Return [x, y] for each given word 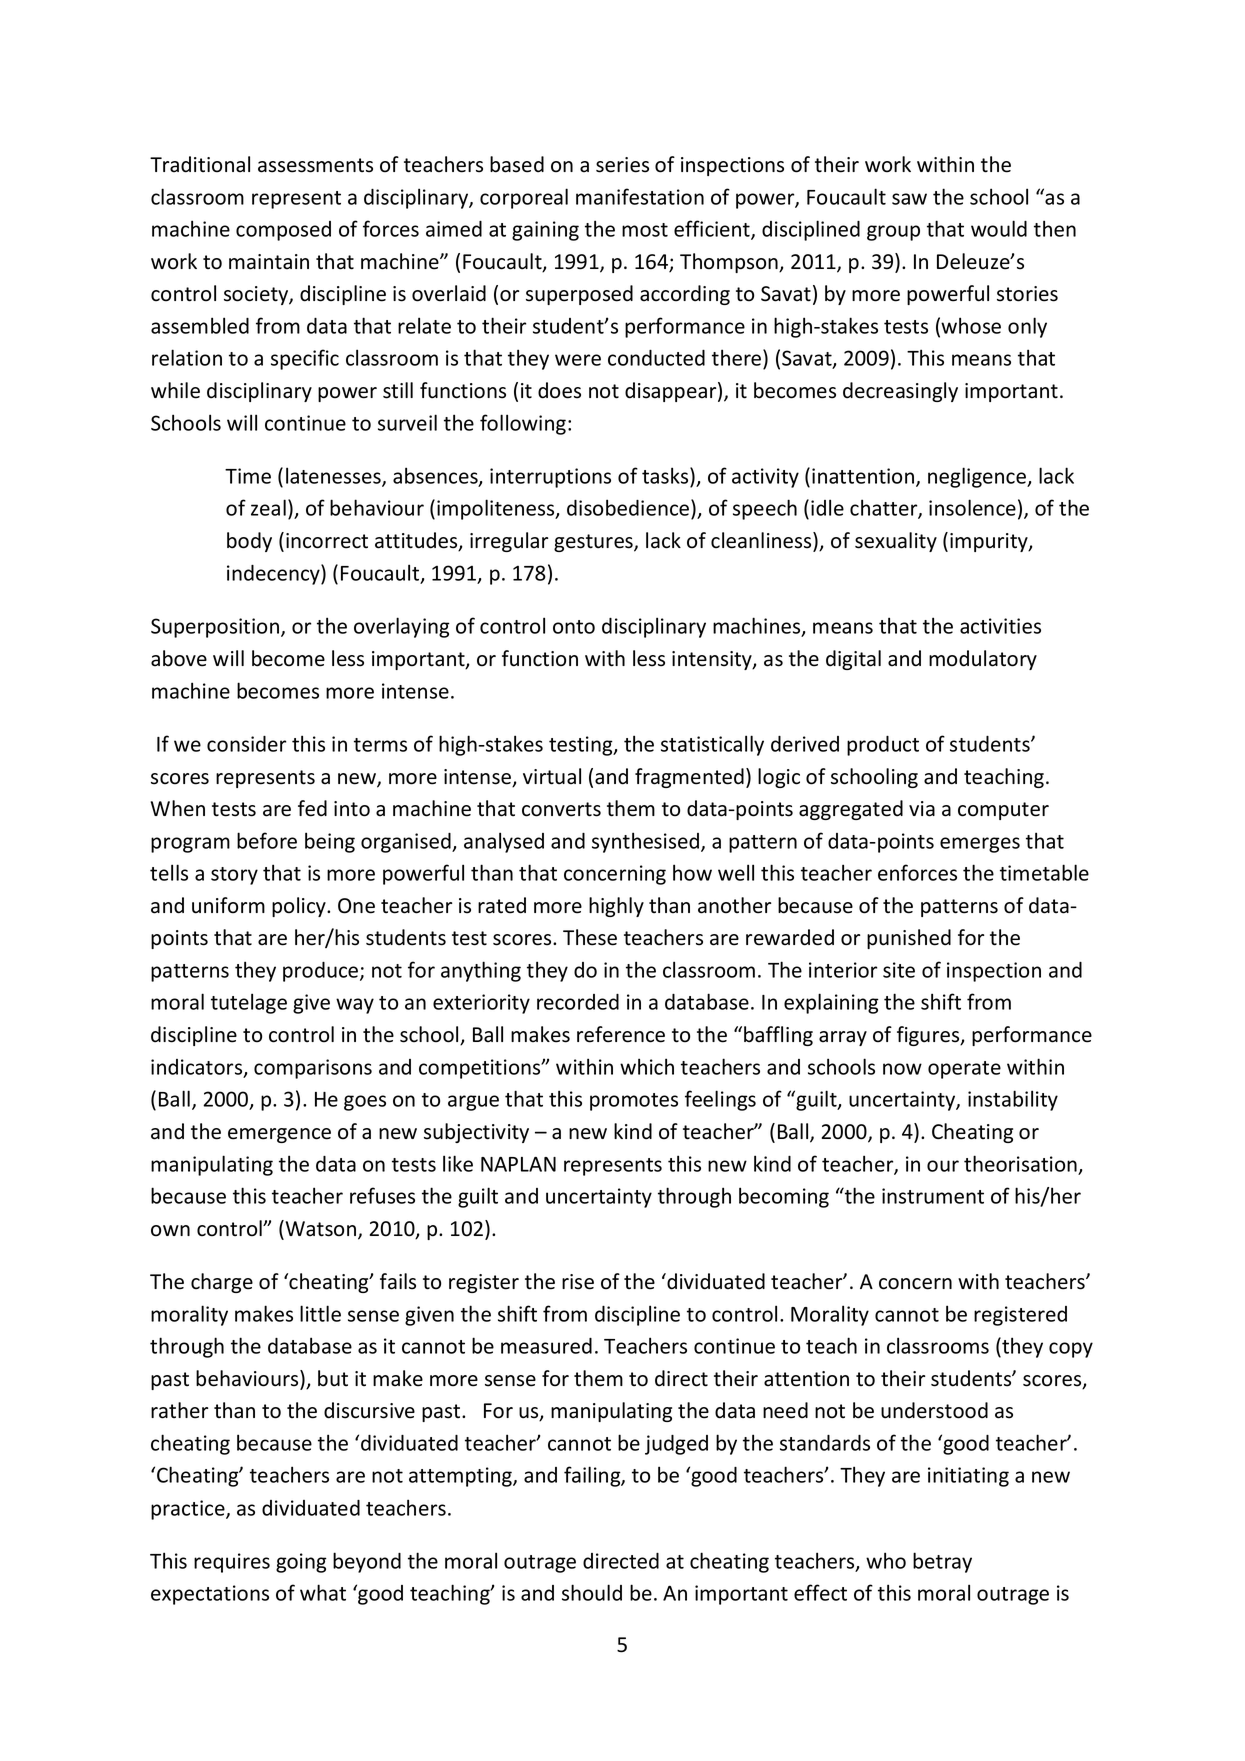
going [301, 1563]
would [999, 228]
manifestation [640, 196]
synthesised [647, 842]
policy [300, 907]
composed [283, 231]
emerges [980, 845]
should [592, 1592]
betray [942, 1562]
